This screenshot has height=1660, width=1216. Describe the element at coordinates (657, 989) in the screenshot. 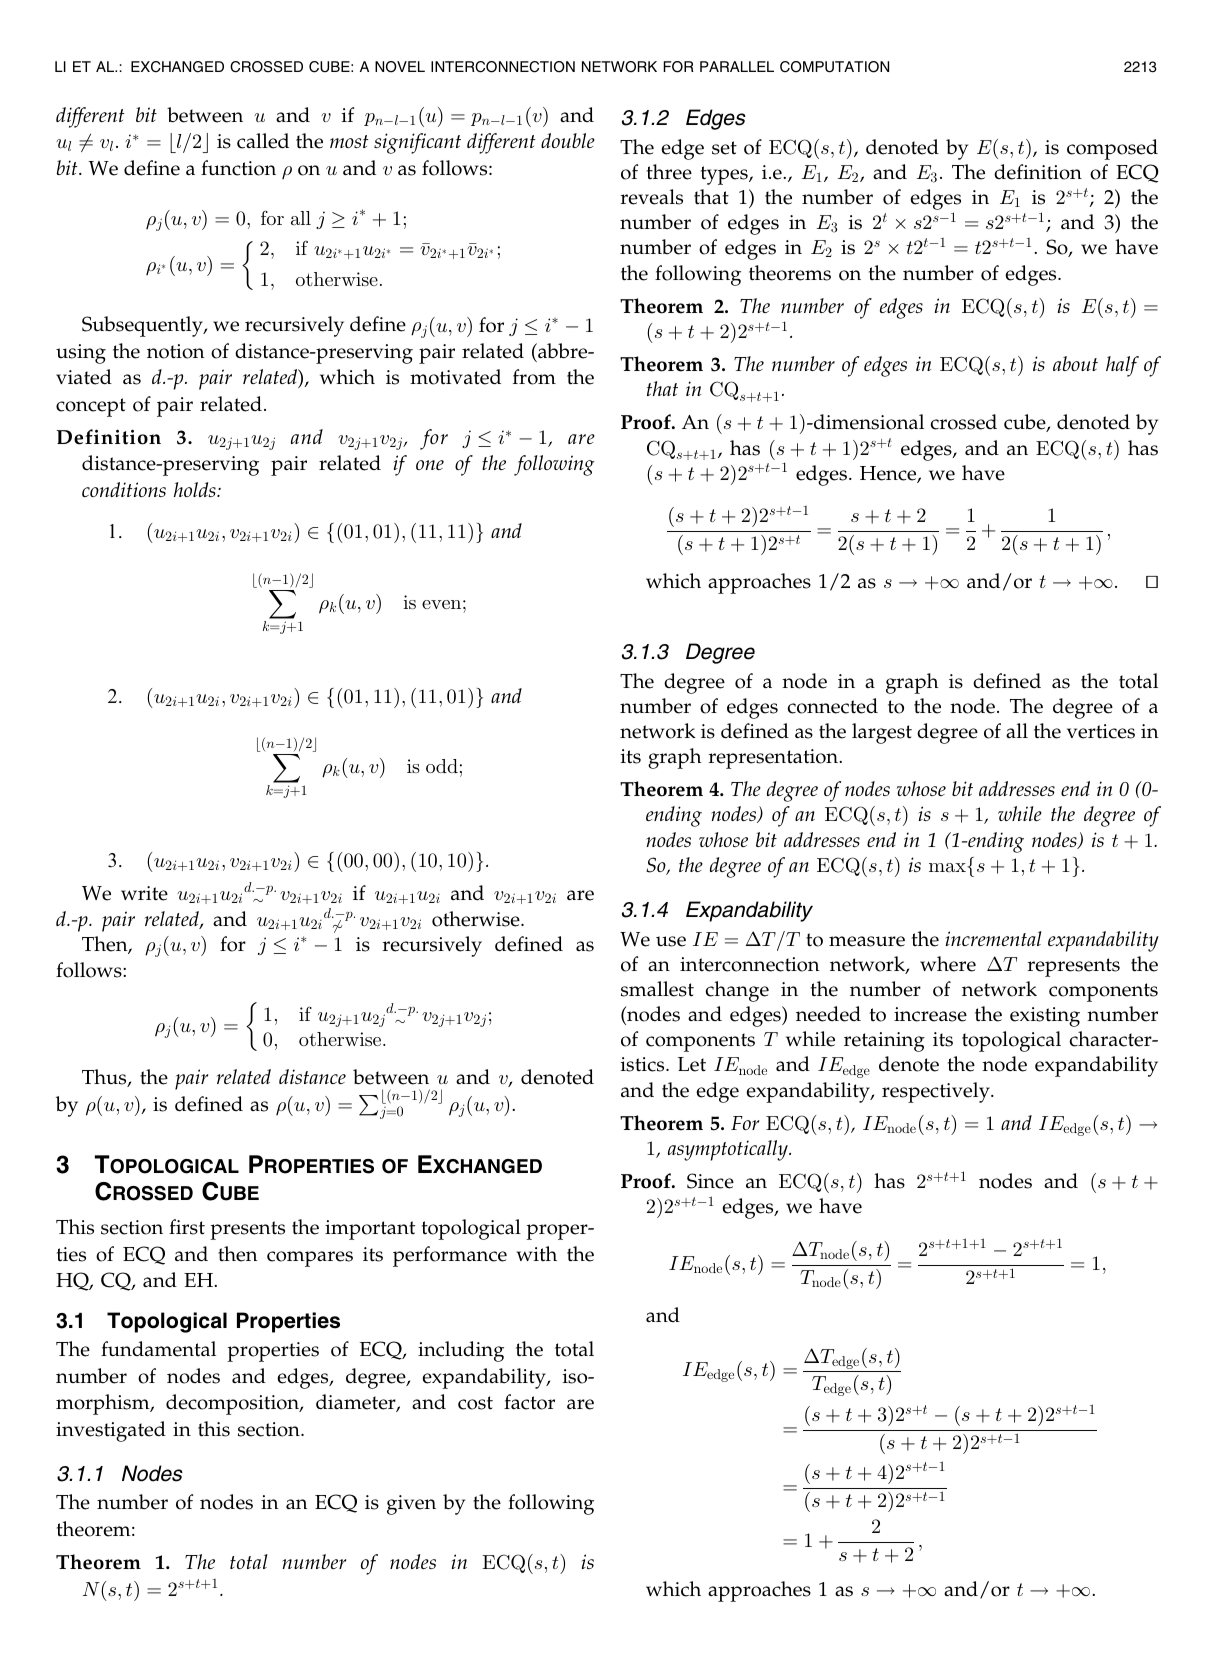

I see `smallest` at that location.
